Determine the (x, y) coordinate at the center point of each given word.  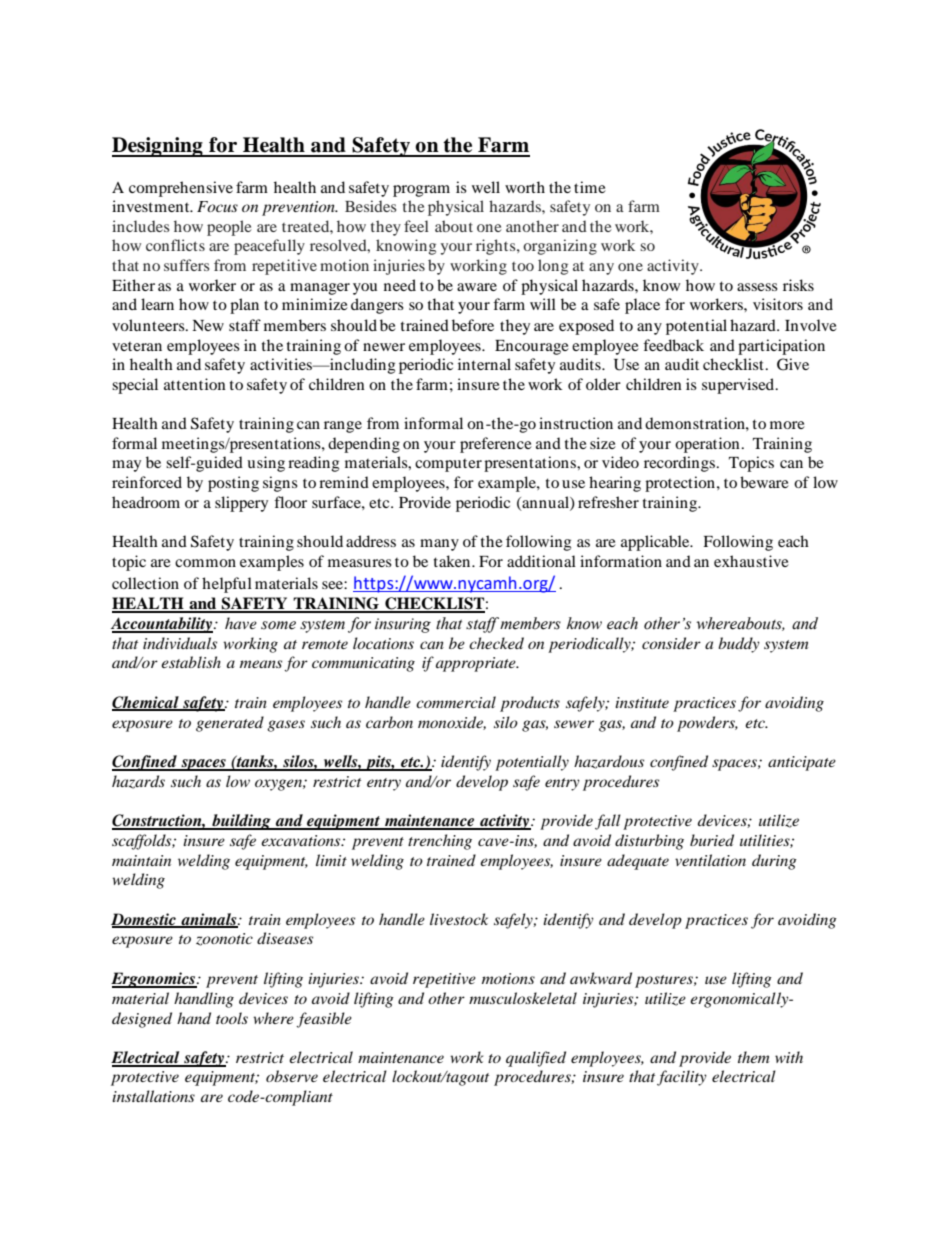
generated (230, 724)
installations (153, 1096)
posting (233, 484)
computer (448, 465)
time (590, 187)
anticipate (802, 763)
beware (764, 482)
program (421, 191)
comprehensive (181, 189)
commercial (456, 702)
